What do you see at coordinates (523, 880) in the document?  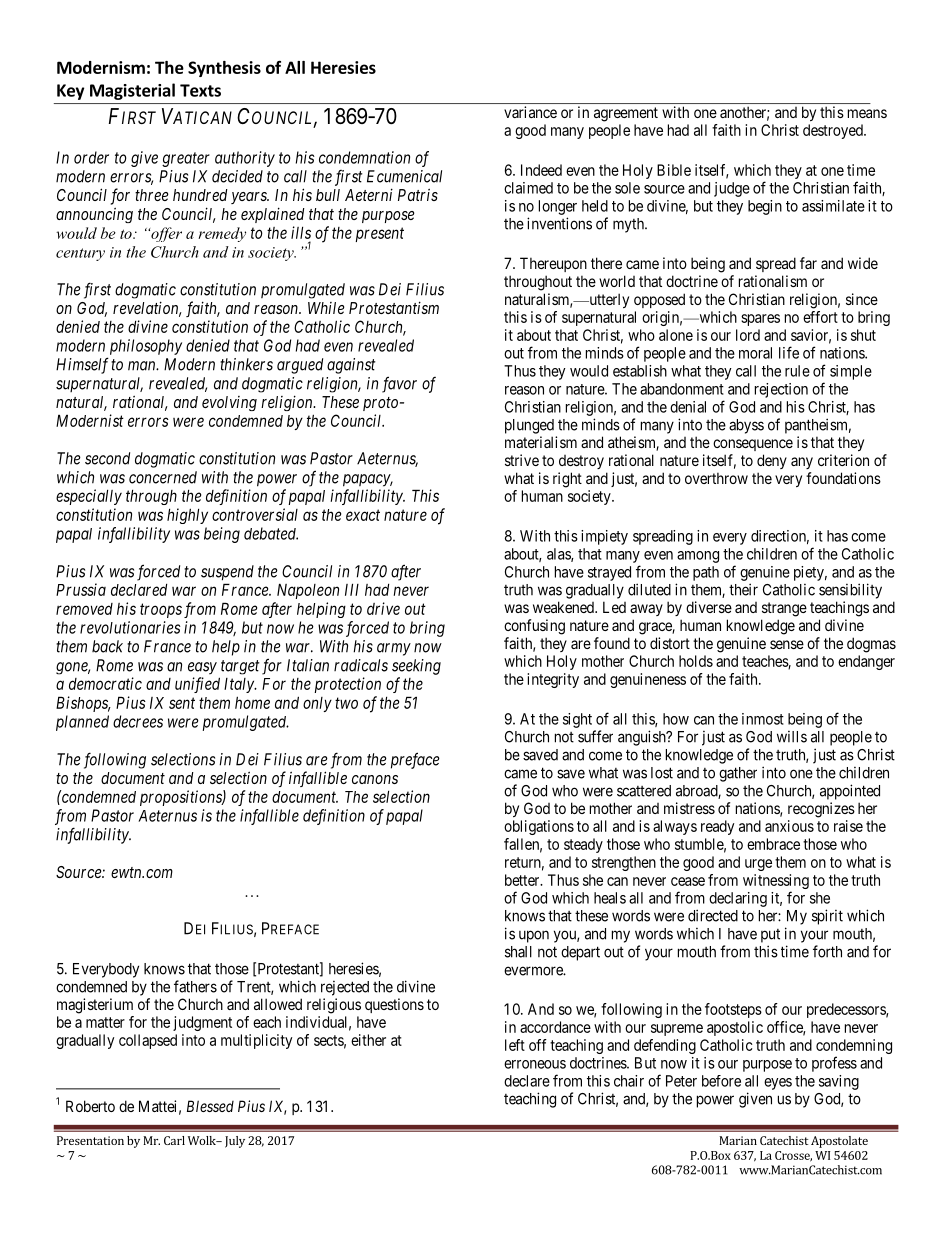 I see `better` at bounding box center [523, 880].
